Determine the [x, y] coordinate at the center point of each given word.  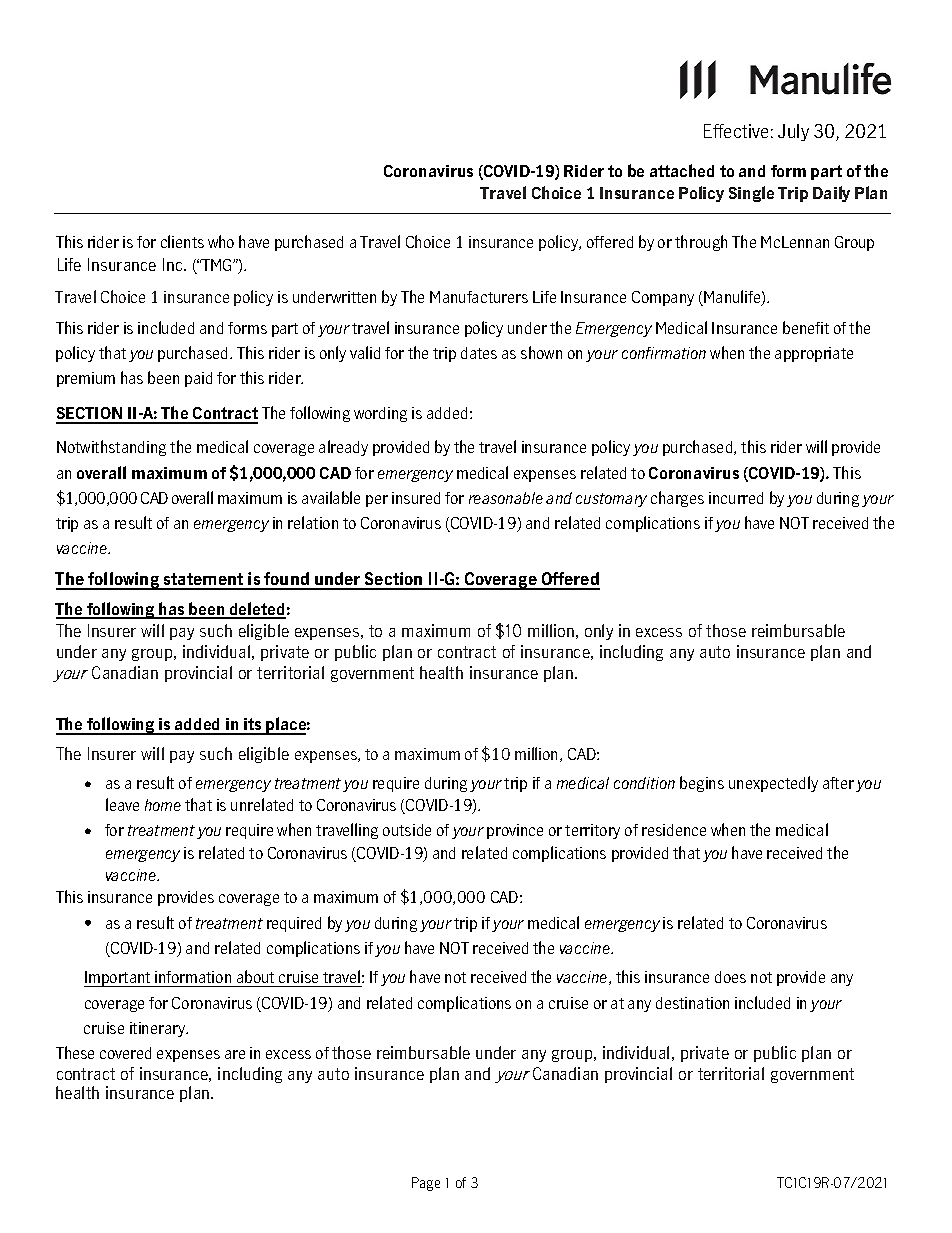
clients [182, 241]
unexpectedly [773, 784]
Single [751, 194]
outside [407, 830]
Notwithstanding [111, 448]
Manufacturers [479, 297]
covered [125, 1053]
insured [416, 498]
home [163, 805]
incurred [736, 498]
